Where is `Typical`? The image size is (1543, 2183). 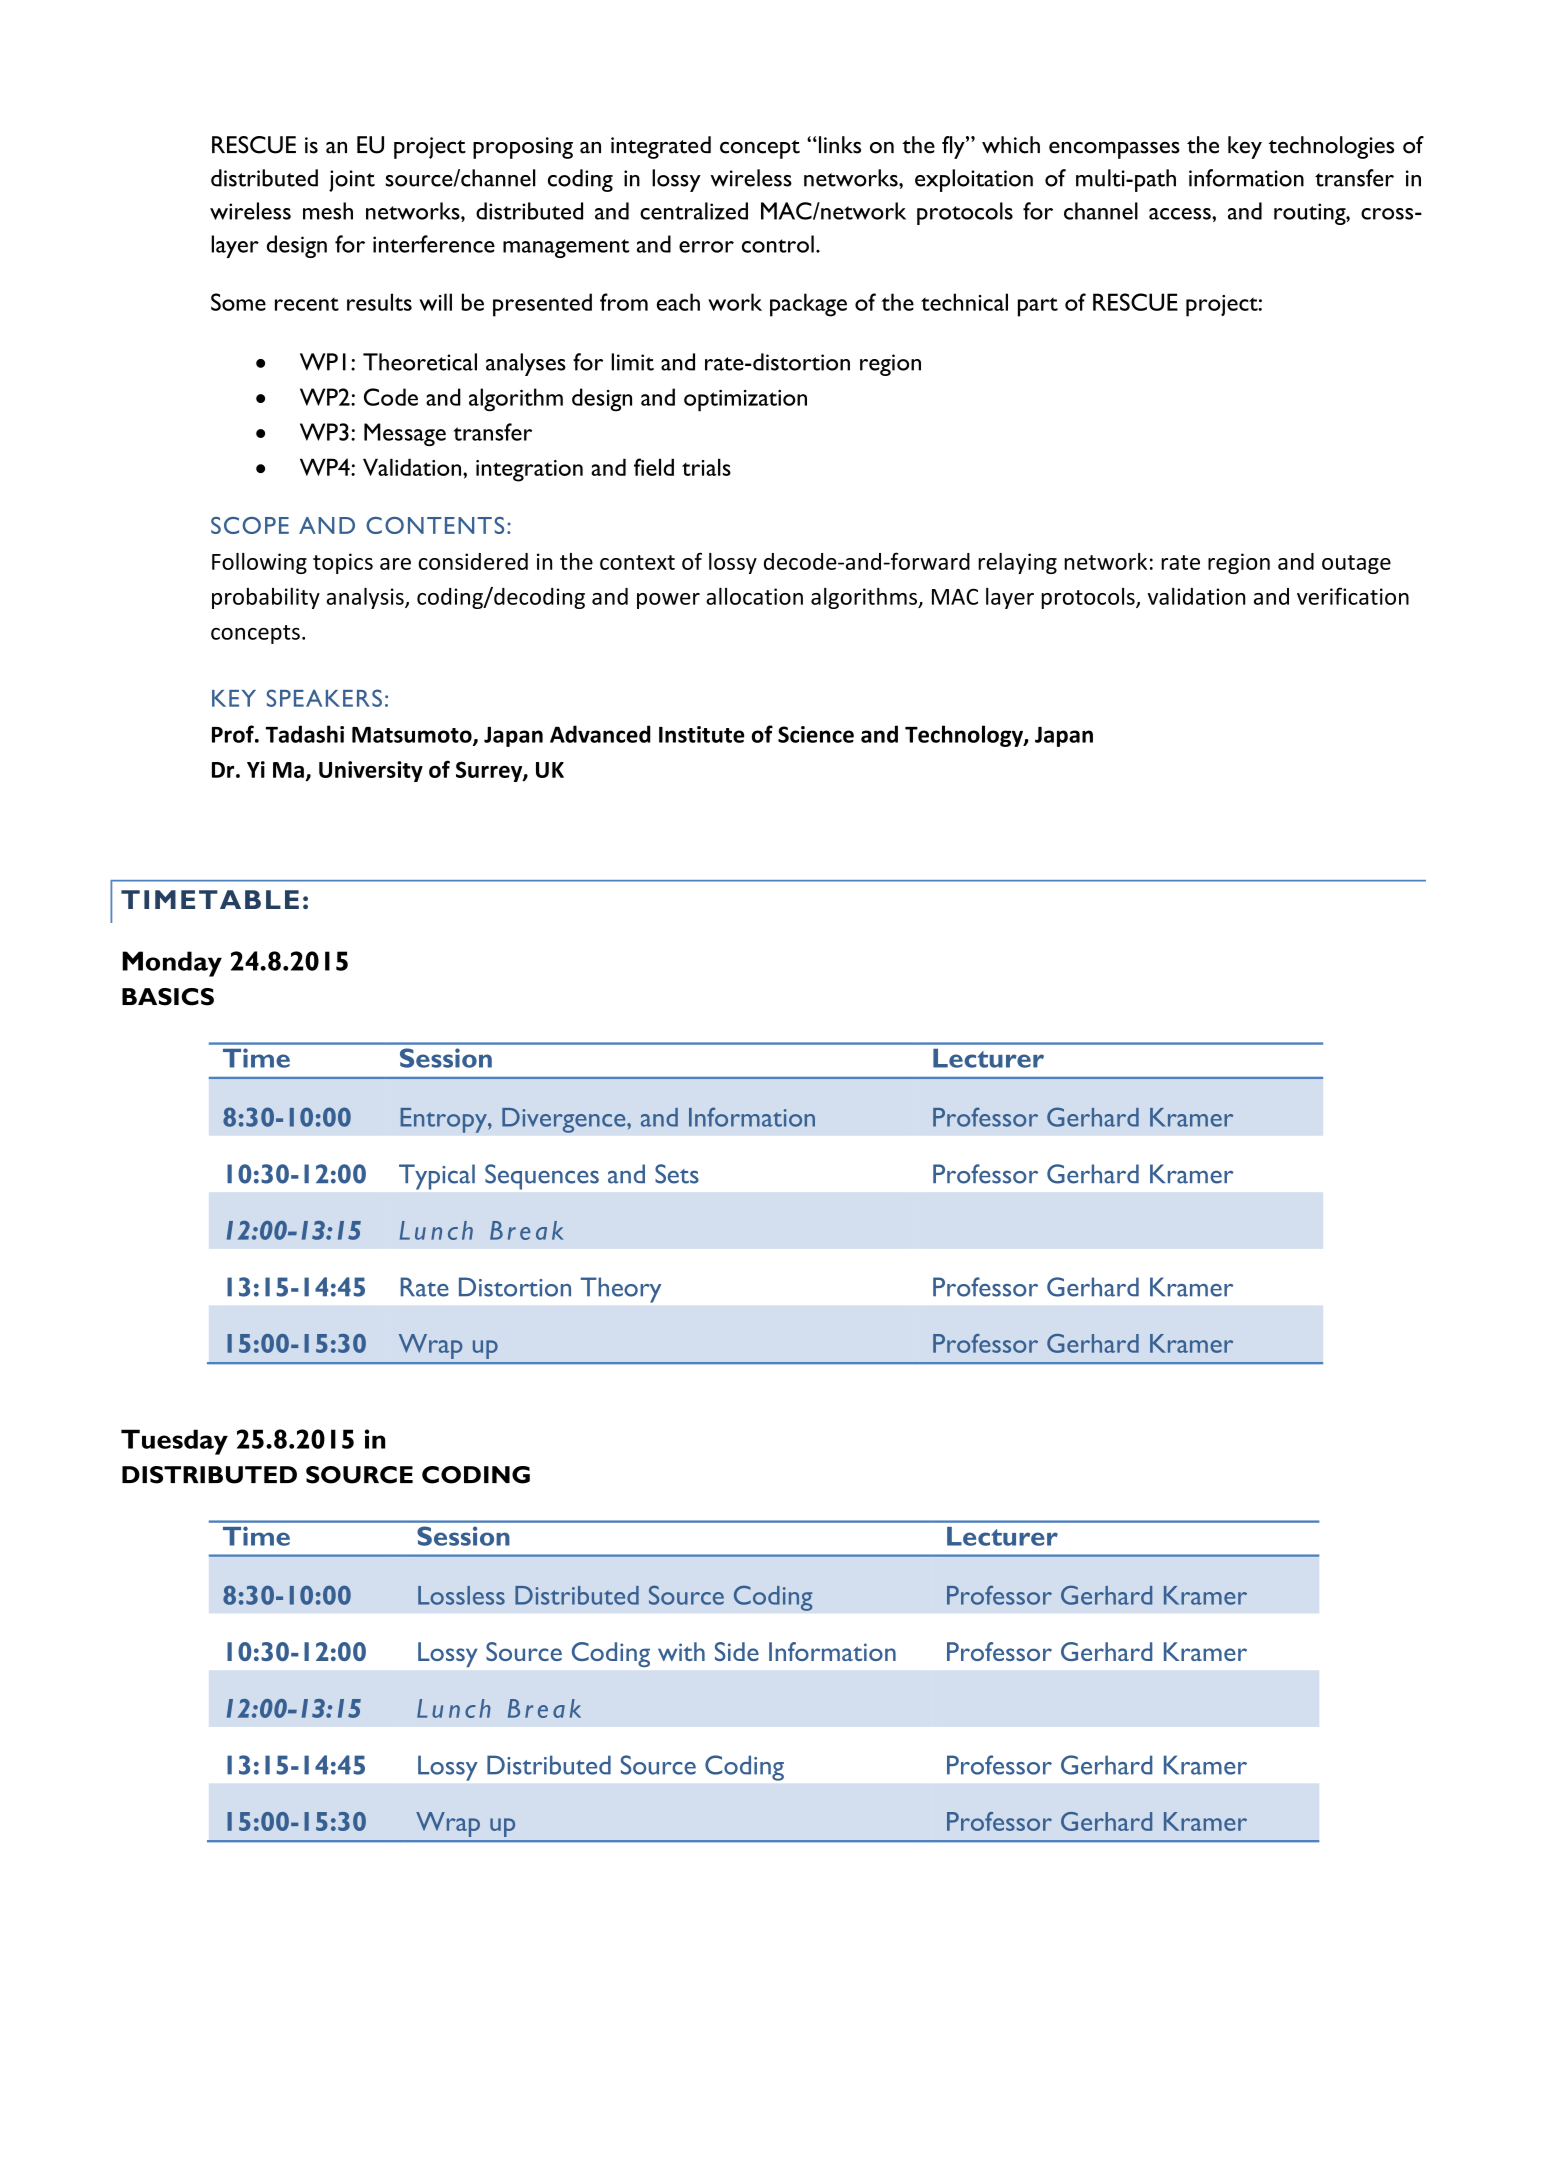 Typical is located at coordinates (437, 1177).
